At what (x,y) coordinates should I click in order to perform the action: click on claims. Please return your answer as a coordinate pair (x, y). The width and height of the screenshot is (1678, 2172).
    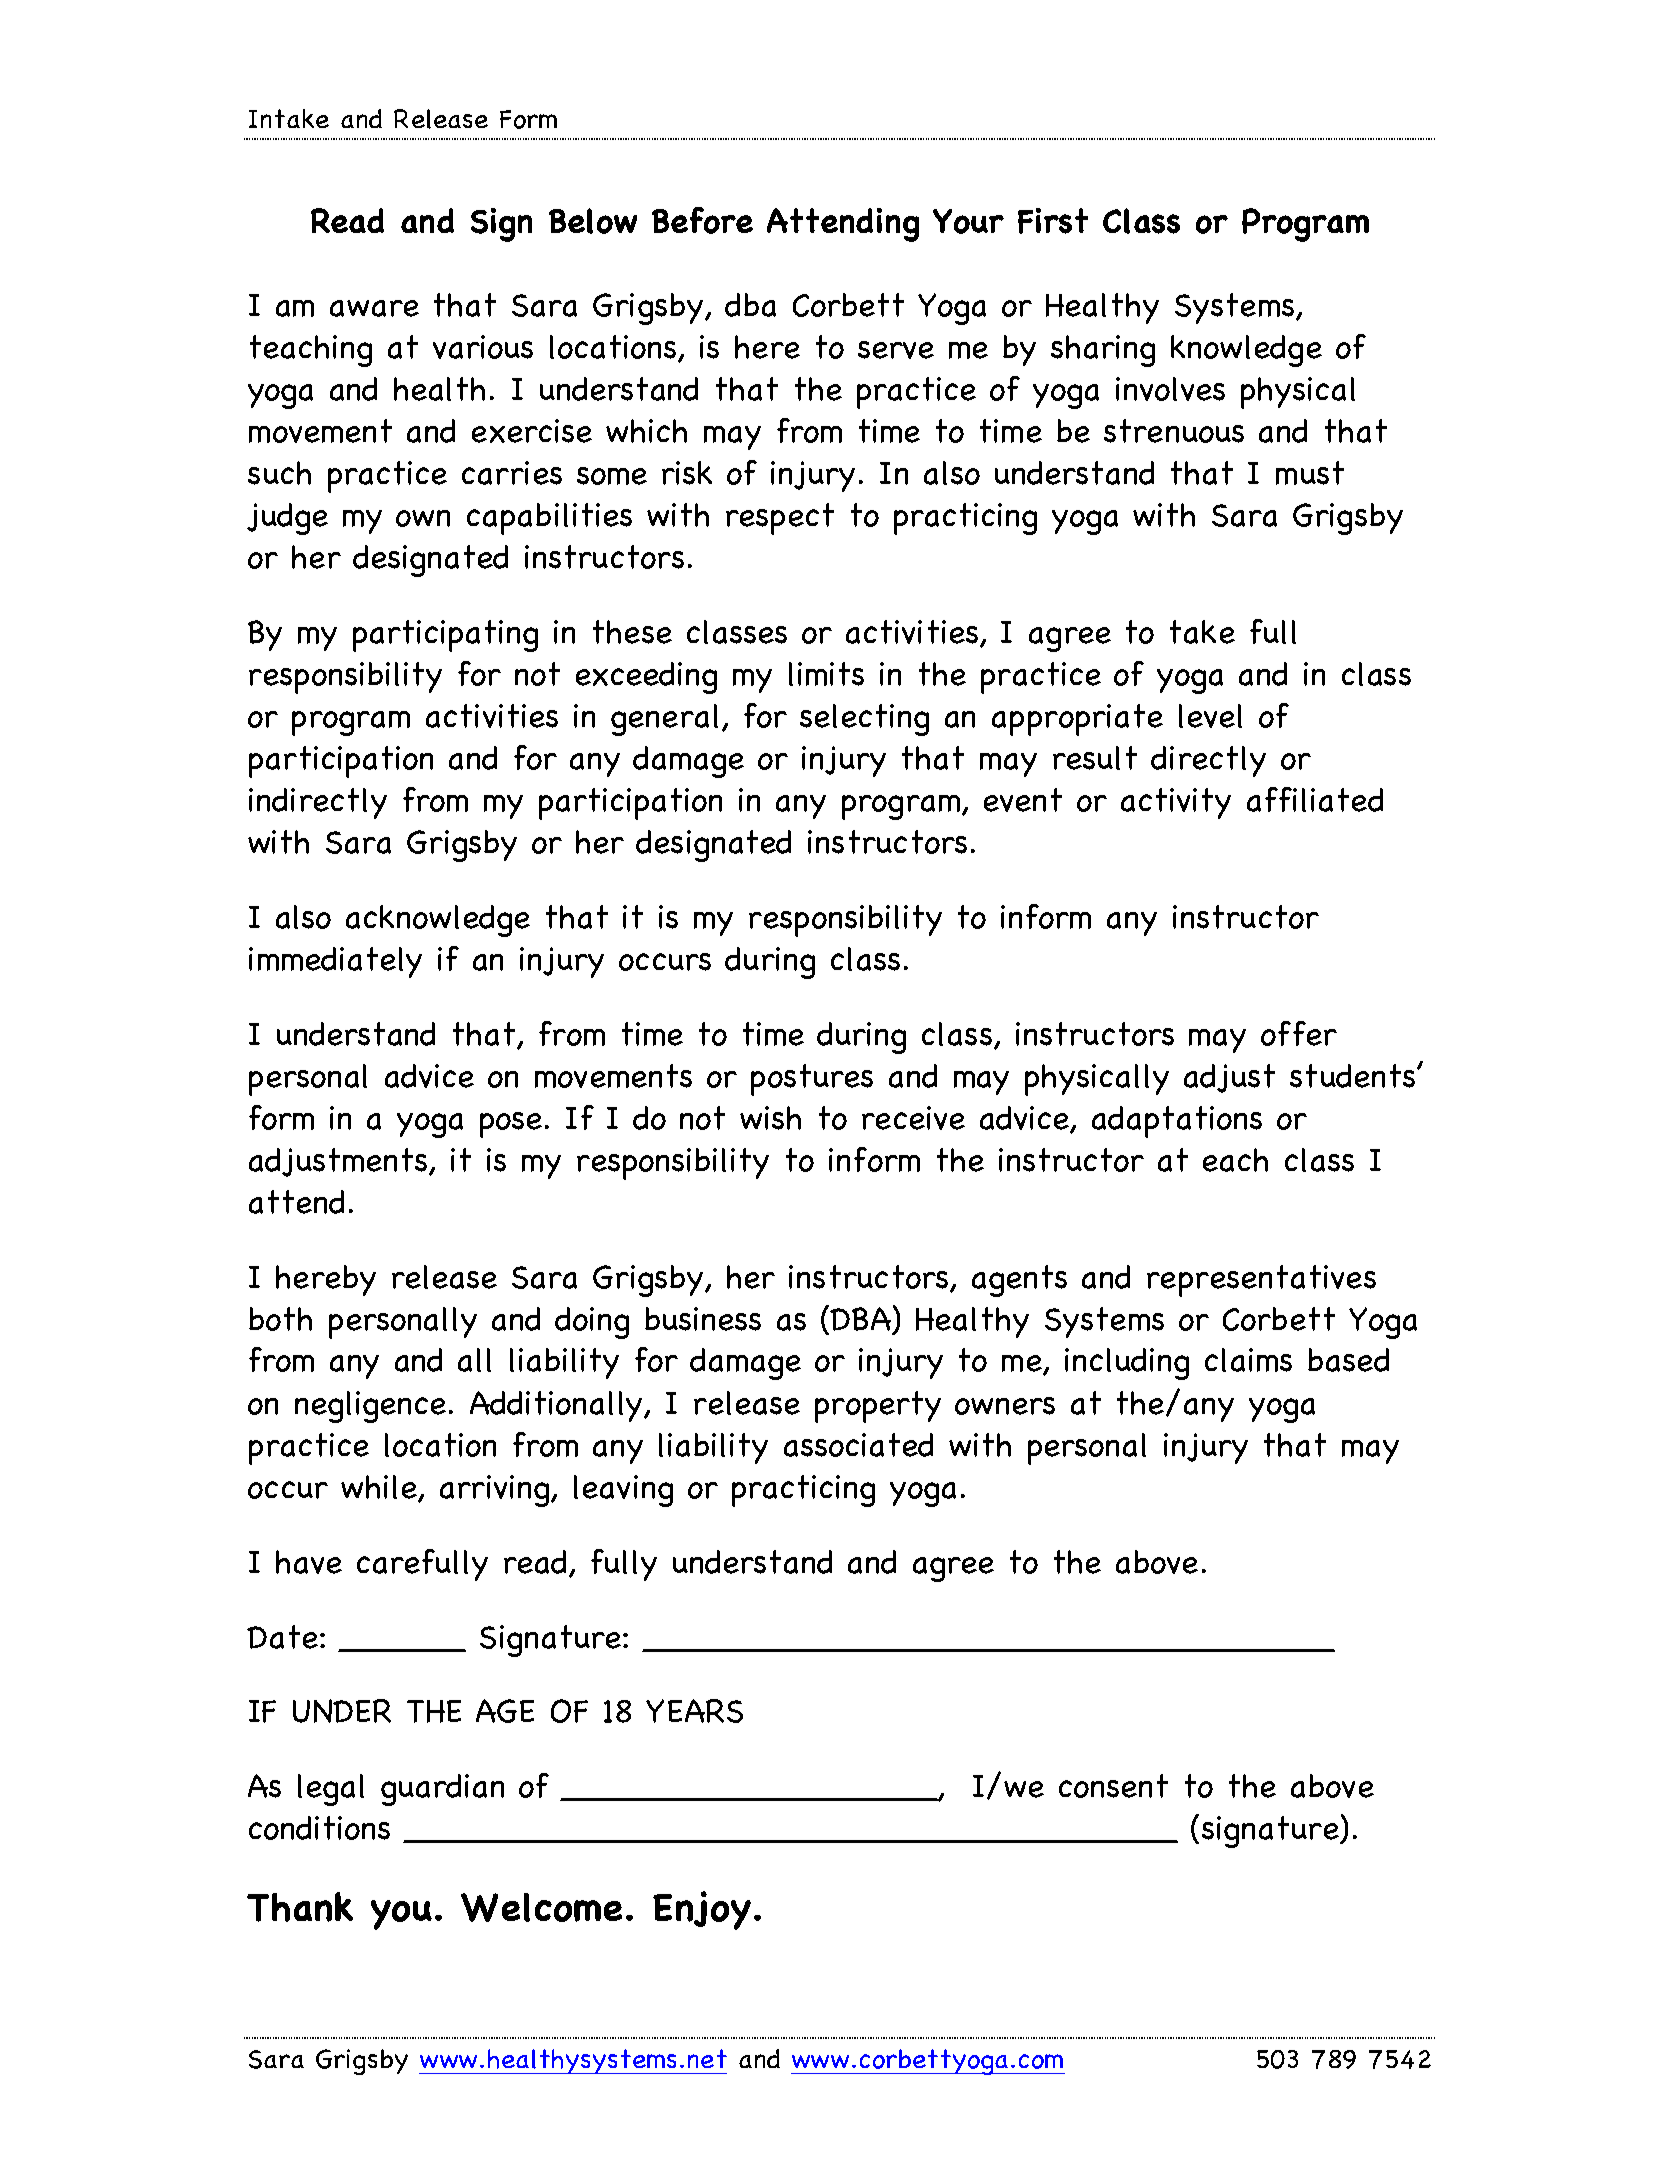
    Looking at the image, I should click on (1248, 1360).
